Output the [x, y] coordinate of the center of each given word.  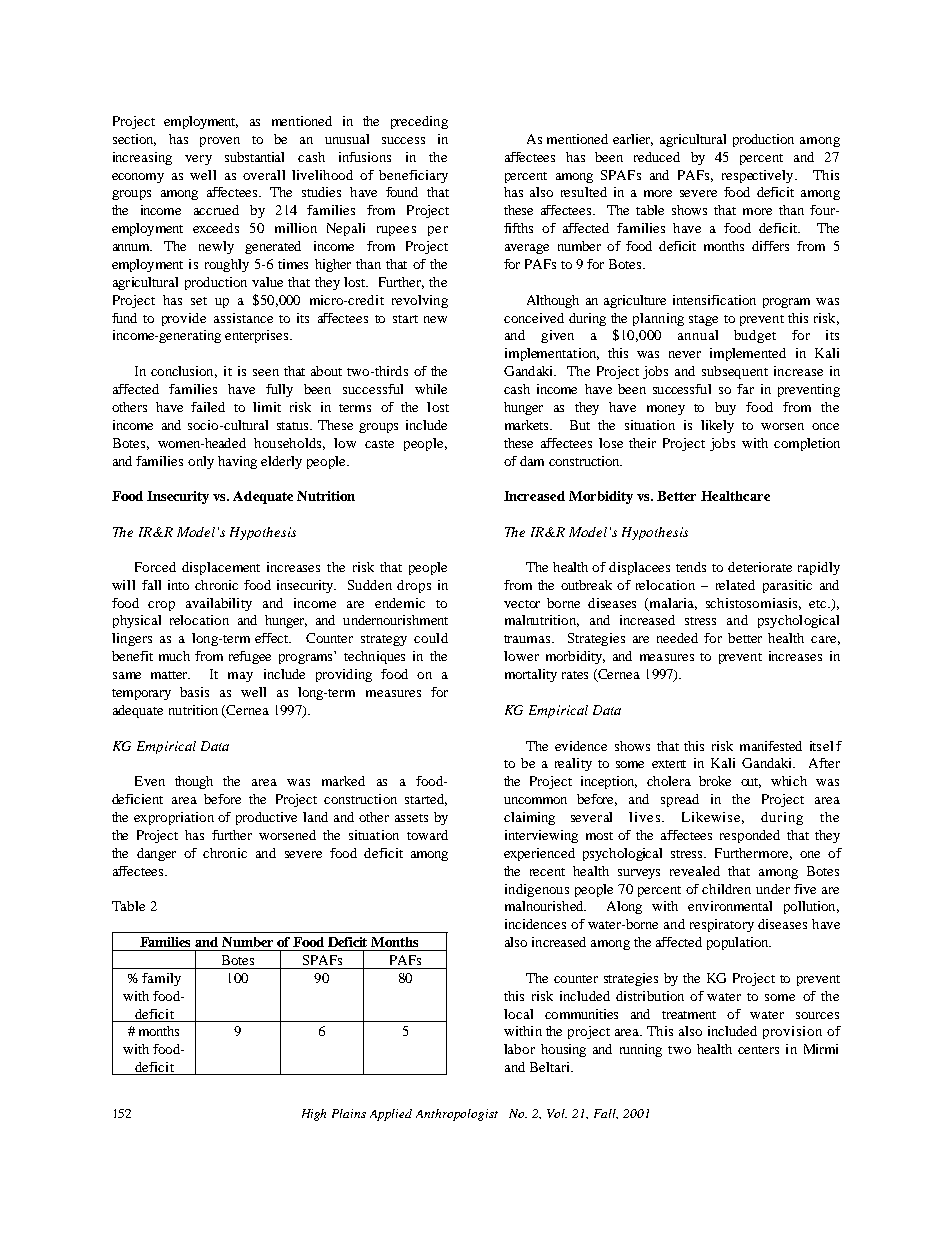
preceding [419, 122]
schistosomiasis [753, 604]
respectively [759, 176]
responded [750, 836]
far [745, 389]
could [431, 638]
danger [156, 854]
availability [219, 604]
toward [427, 835]
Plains [349, 1113]
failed [208, 407]
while [431, 389]
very [198, 160]
